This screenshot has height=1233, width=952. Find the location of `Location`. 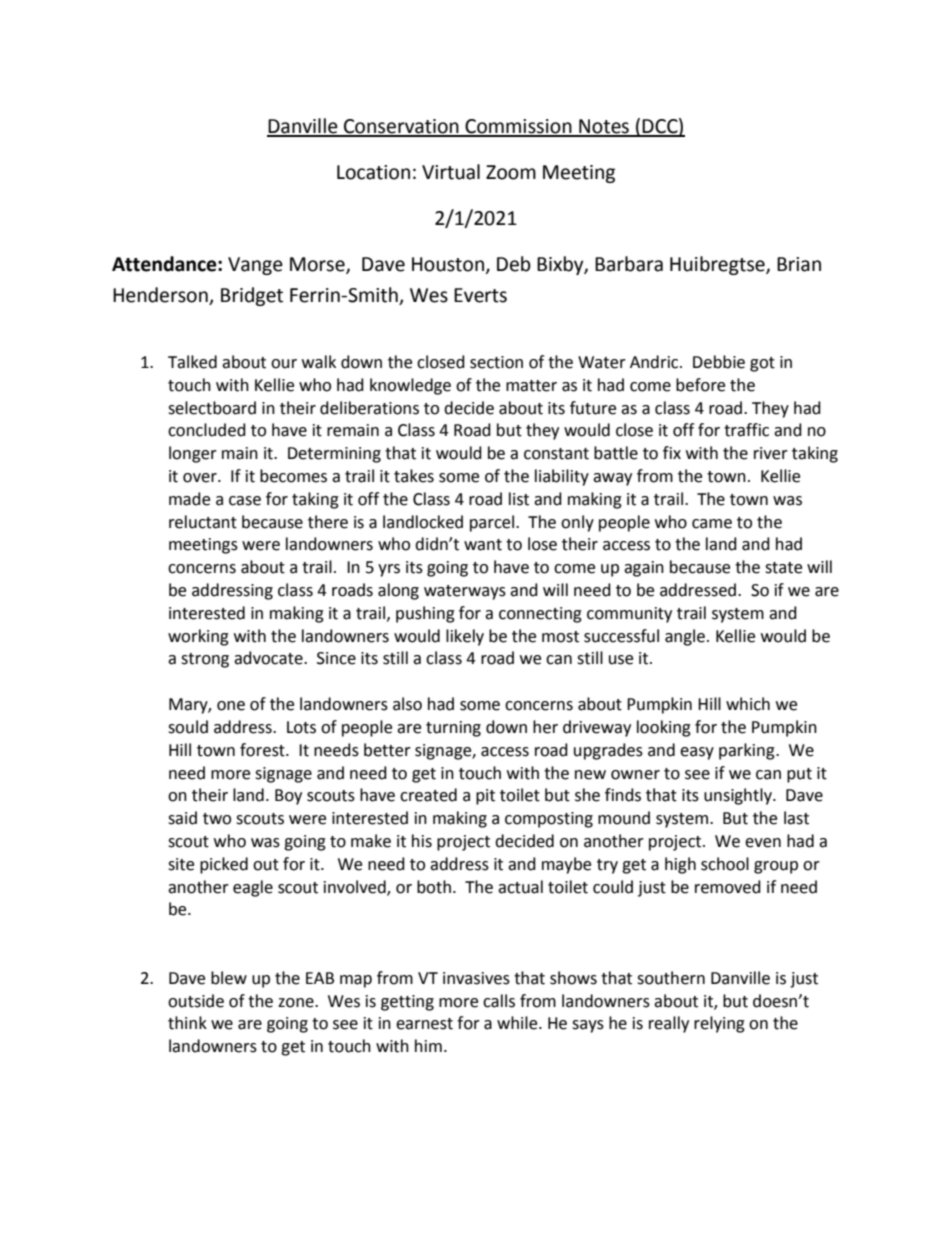

Location is located at coordinates (373, 172).
